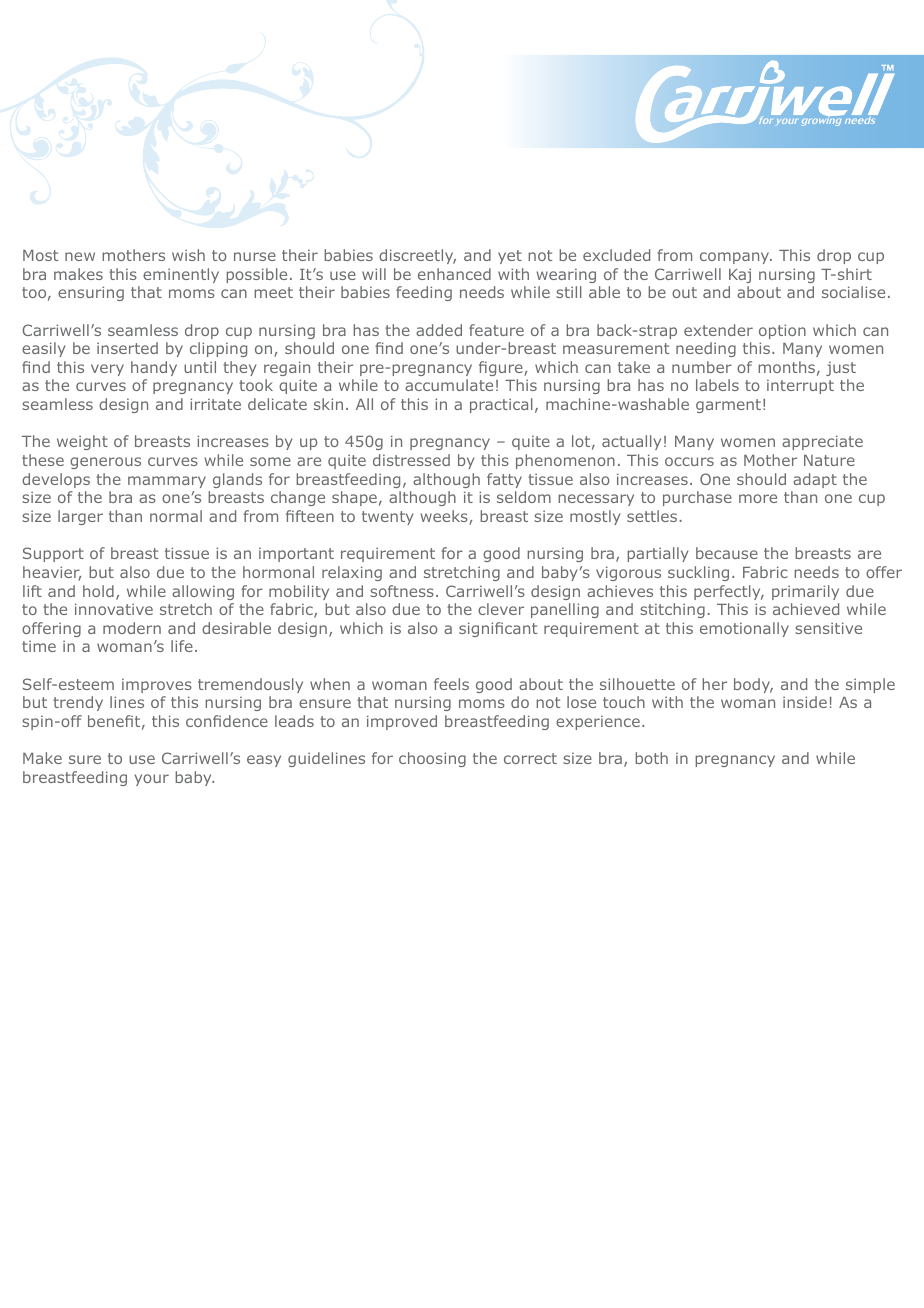 The width and height of the screenshot is (924, 1308). I want to click on company, so click(736, 258).
